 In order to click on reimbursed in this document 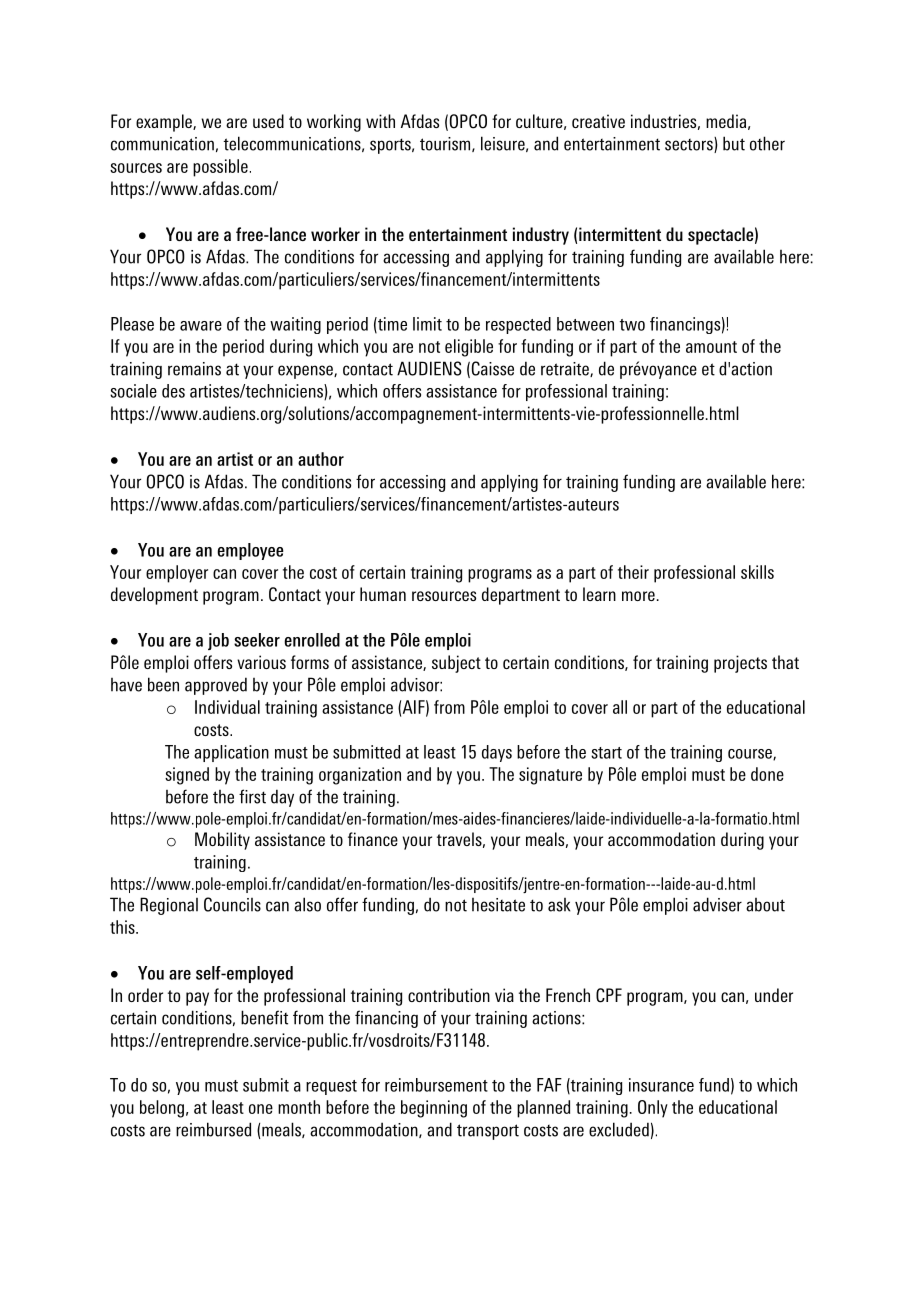, I will do `click(213, 1129)`.
